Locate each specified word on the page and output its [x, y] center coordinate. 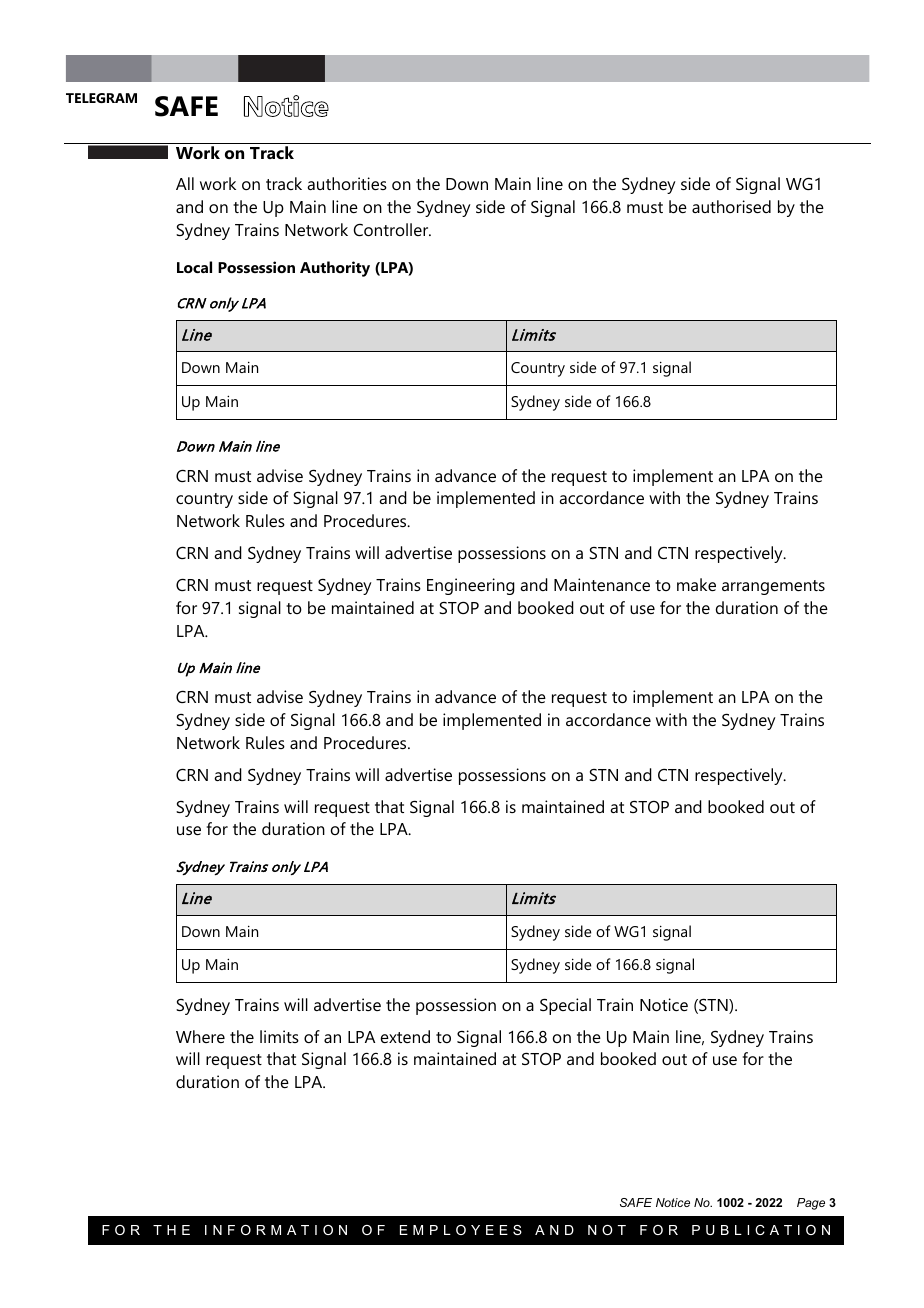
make [696, 584]
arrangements [773, 587]
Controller [392, 229]
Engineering [471, 586]
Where [200, 1036]
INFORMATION [276, 1230]
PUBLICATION [761, 1230]
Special [565, 1006]
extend [405, 1036]
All [185, 183]
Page [811, 1204]
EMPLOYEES [461, 1230]
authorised [731, 206]
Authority [335, 269]
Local [194, 267]
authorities [347, 183]
